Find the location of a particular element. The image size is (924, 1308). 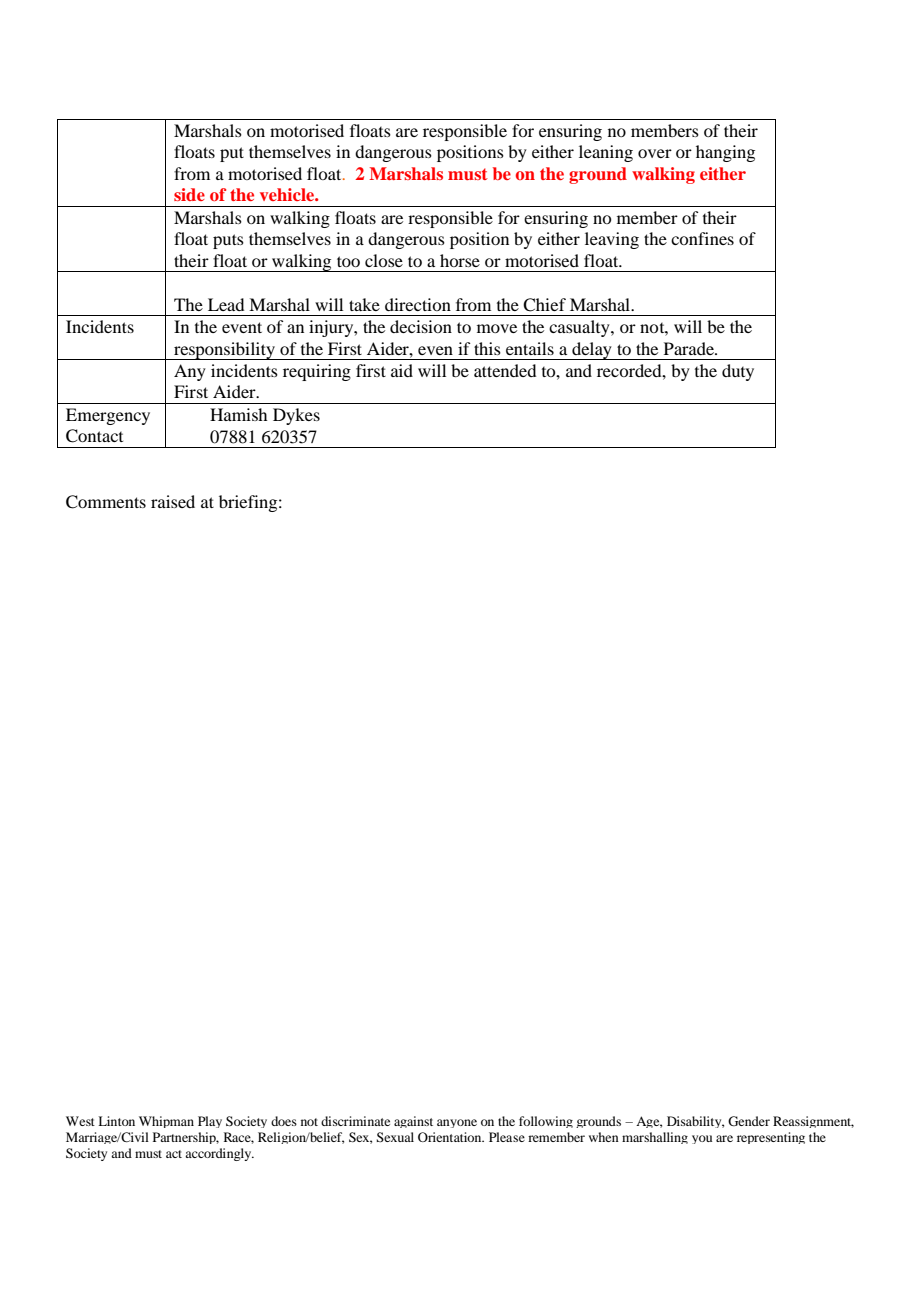

raised is located at coordinates (173, 501).
